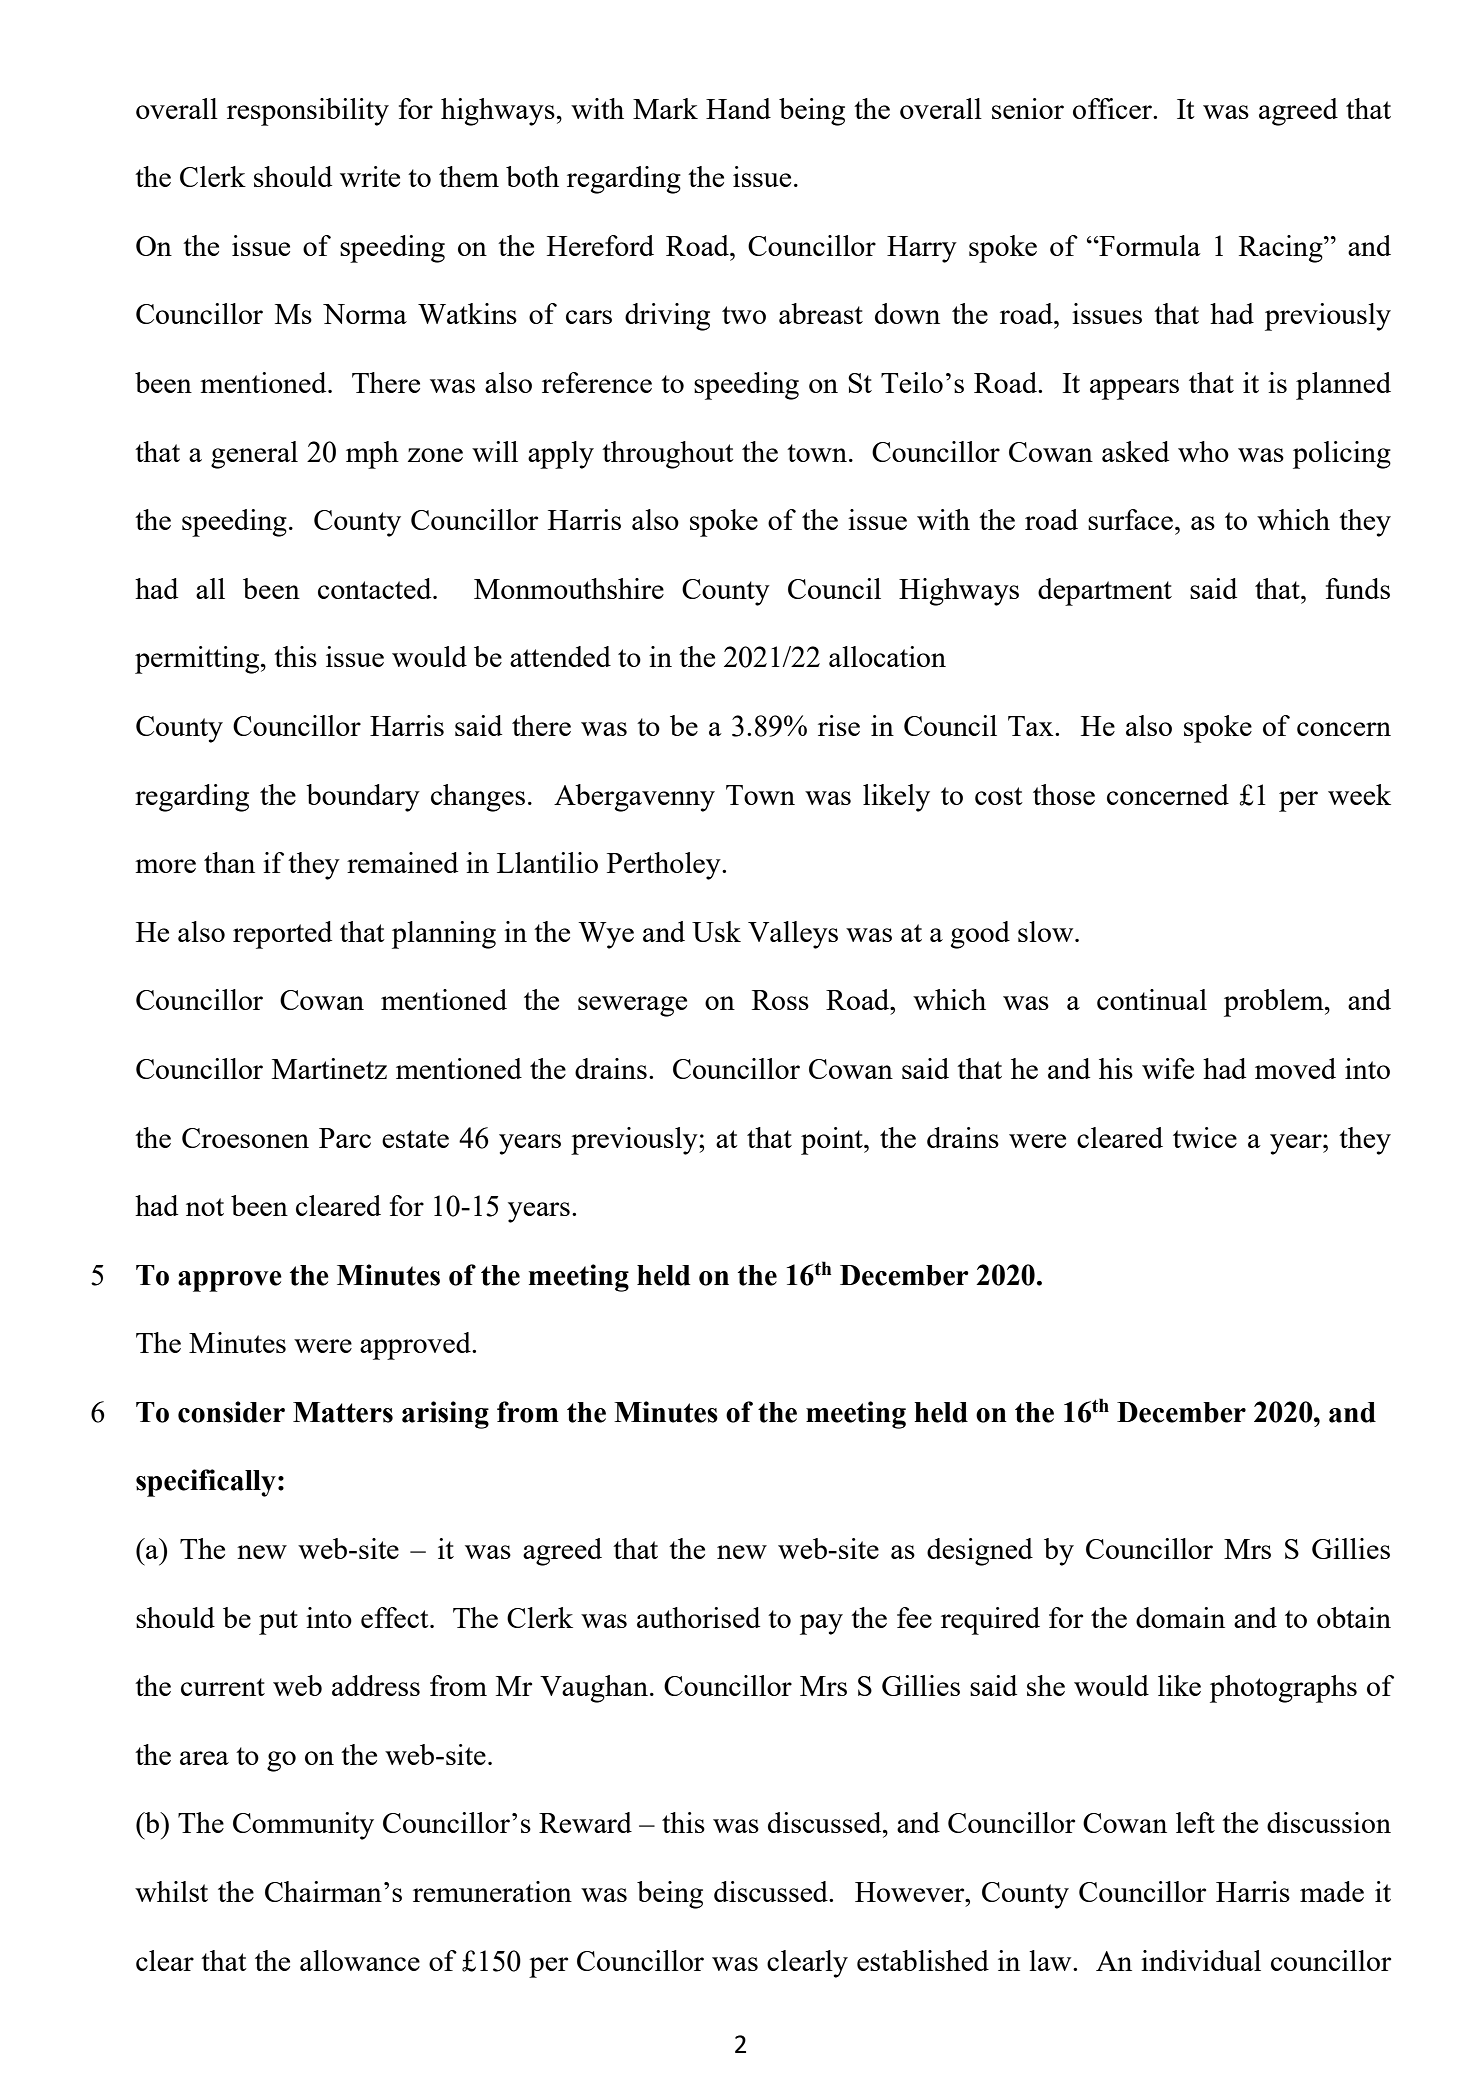 The image size is (1479, 2092). What do you see at coordinates (1113, 108) in the screenshot?
I see `officer` at bounding box center [1113, 108].
